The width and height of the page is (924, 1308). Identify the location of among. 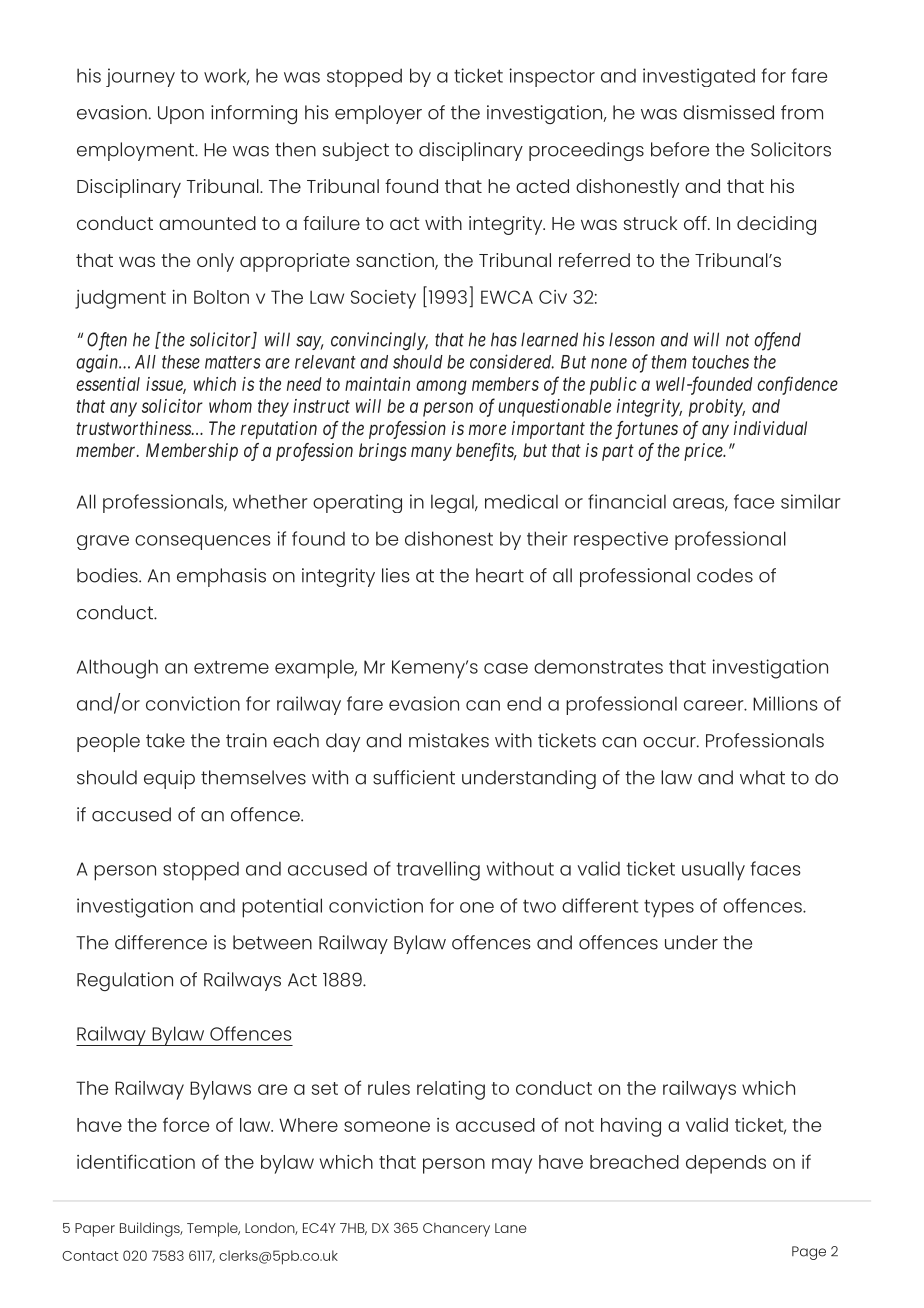
(441, 387).
